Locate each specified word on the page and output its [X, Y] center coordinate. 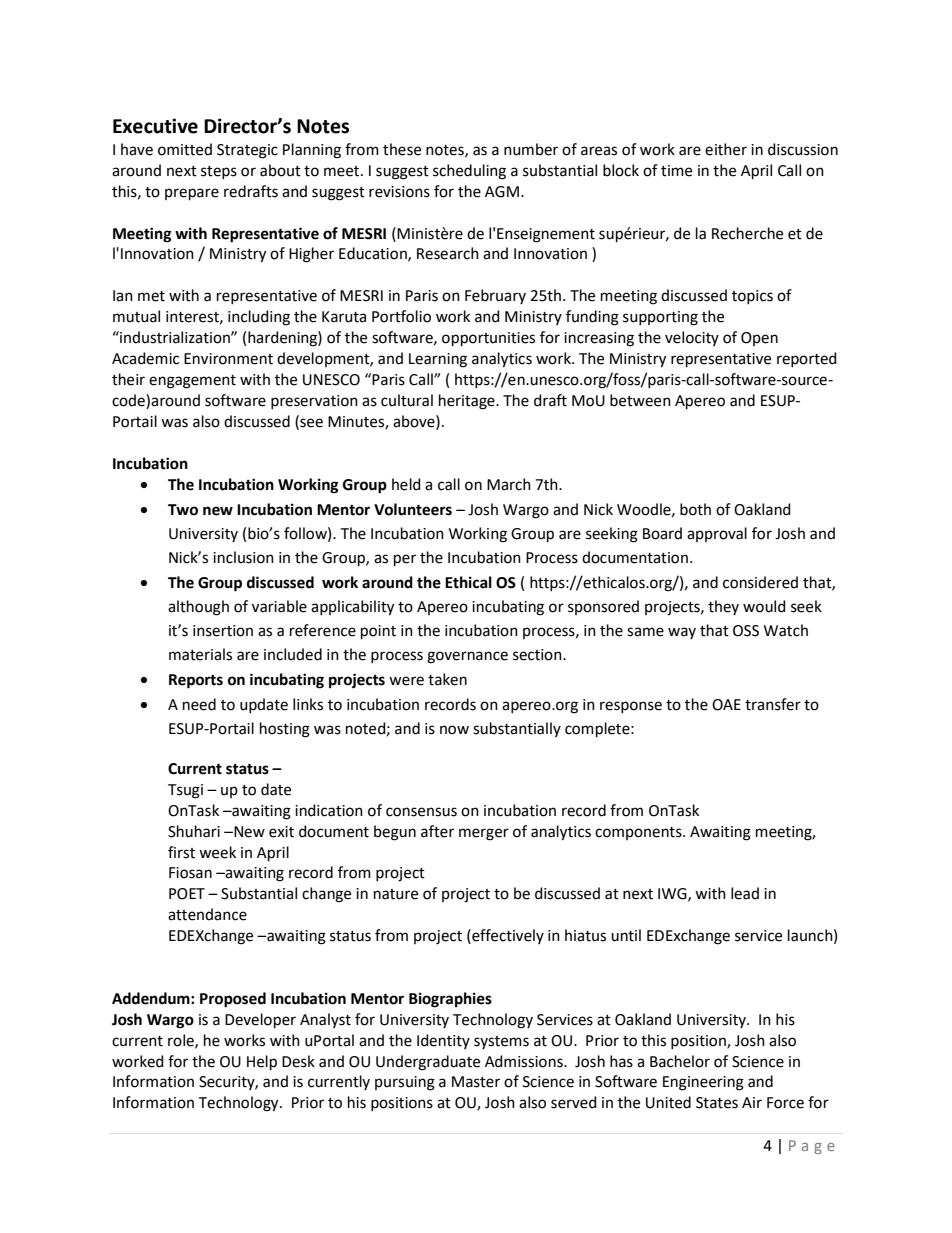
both [695, 509]
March [509, 484]
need [199, 704]
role [182, 1041]
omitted [185, 149]
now [454, 730]
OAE [726, 705]
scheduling [469, 172]
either [726, 149]
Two [183, 510]
